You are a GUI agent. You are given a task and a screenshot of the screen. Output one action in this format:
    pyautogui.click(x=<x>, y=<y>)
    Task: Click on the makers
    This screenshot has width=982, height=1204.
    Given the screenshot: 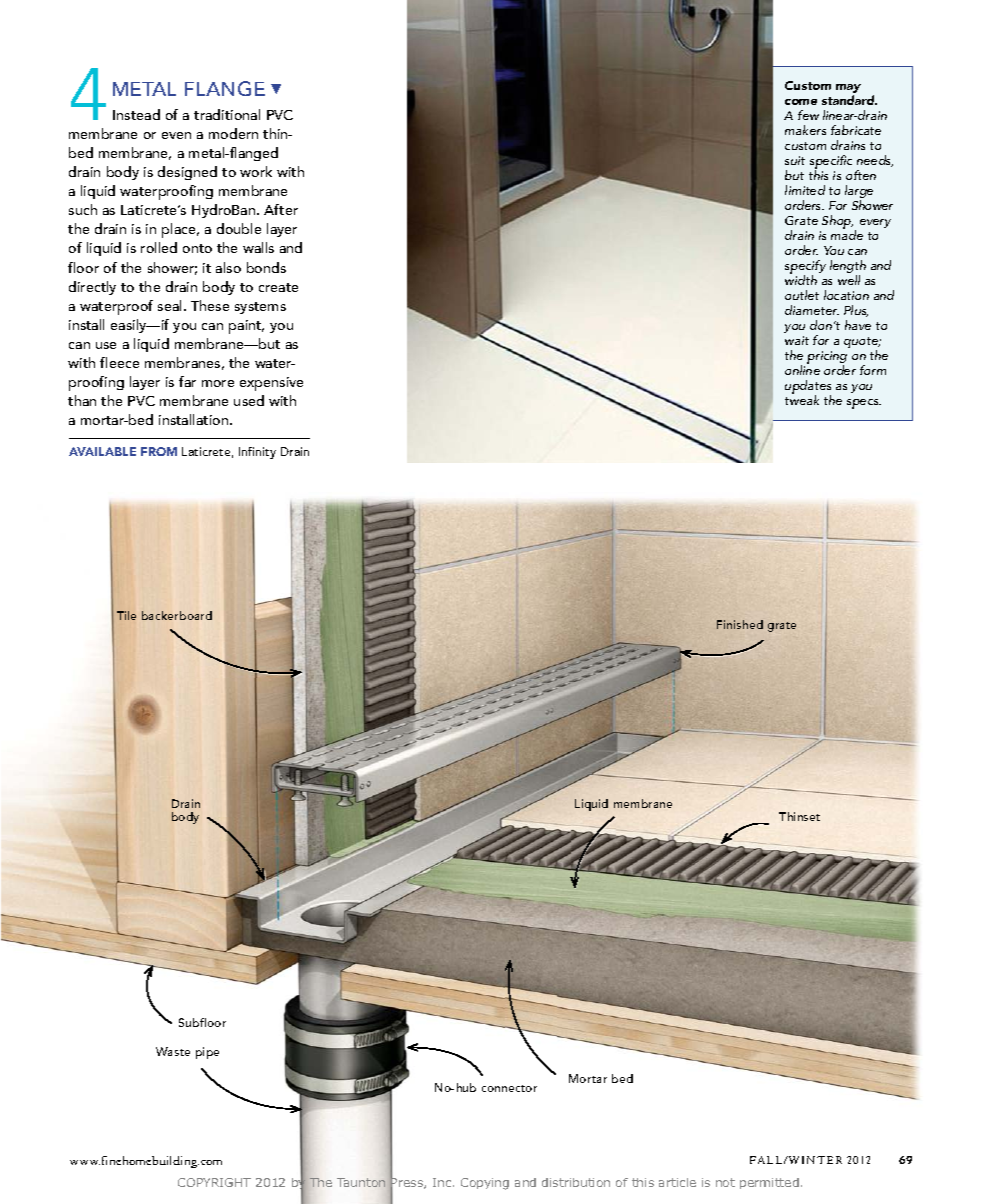 What is the action you would take?
    pyautogui.click(x=805, y=130)
